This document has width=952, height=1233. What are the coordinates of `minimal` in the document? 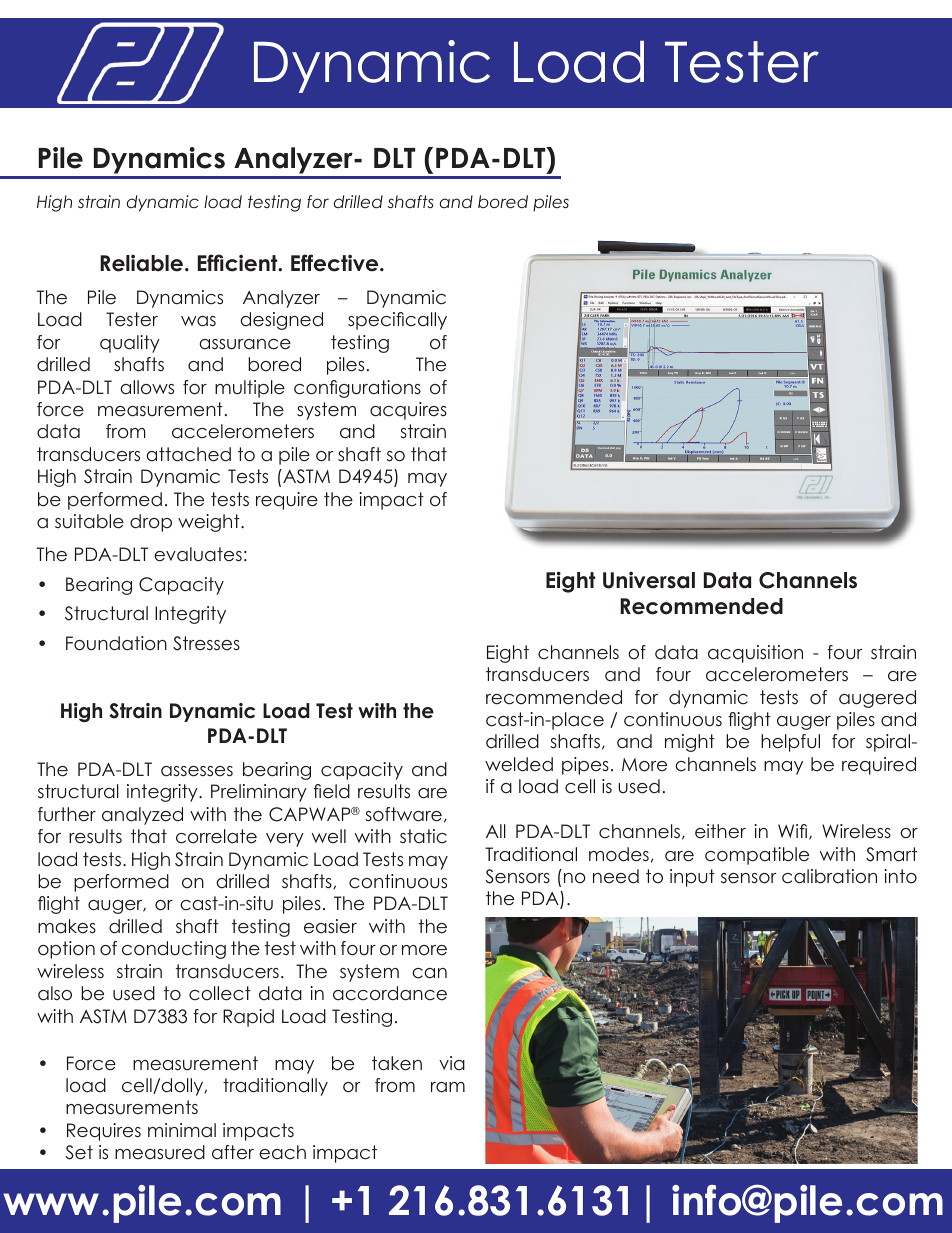 It's located at (182, 1130).
